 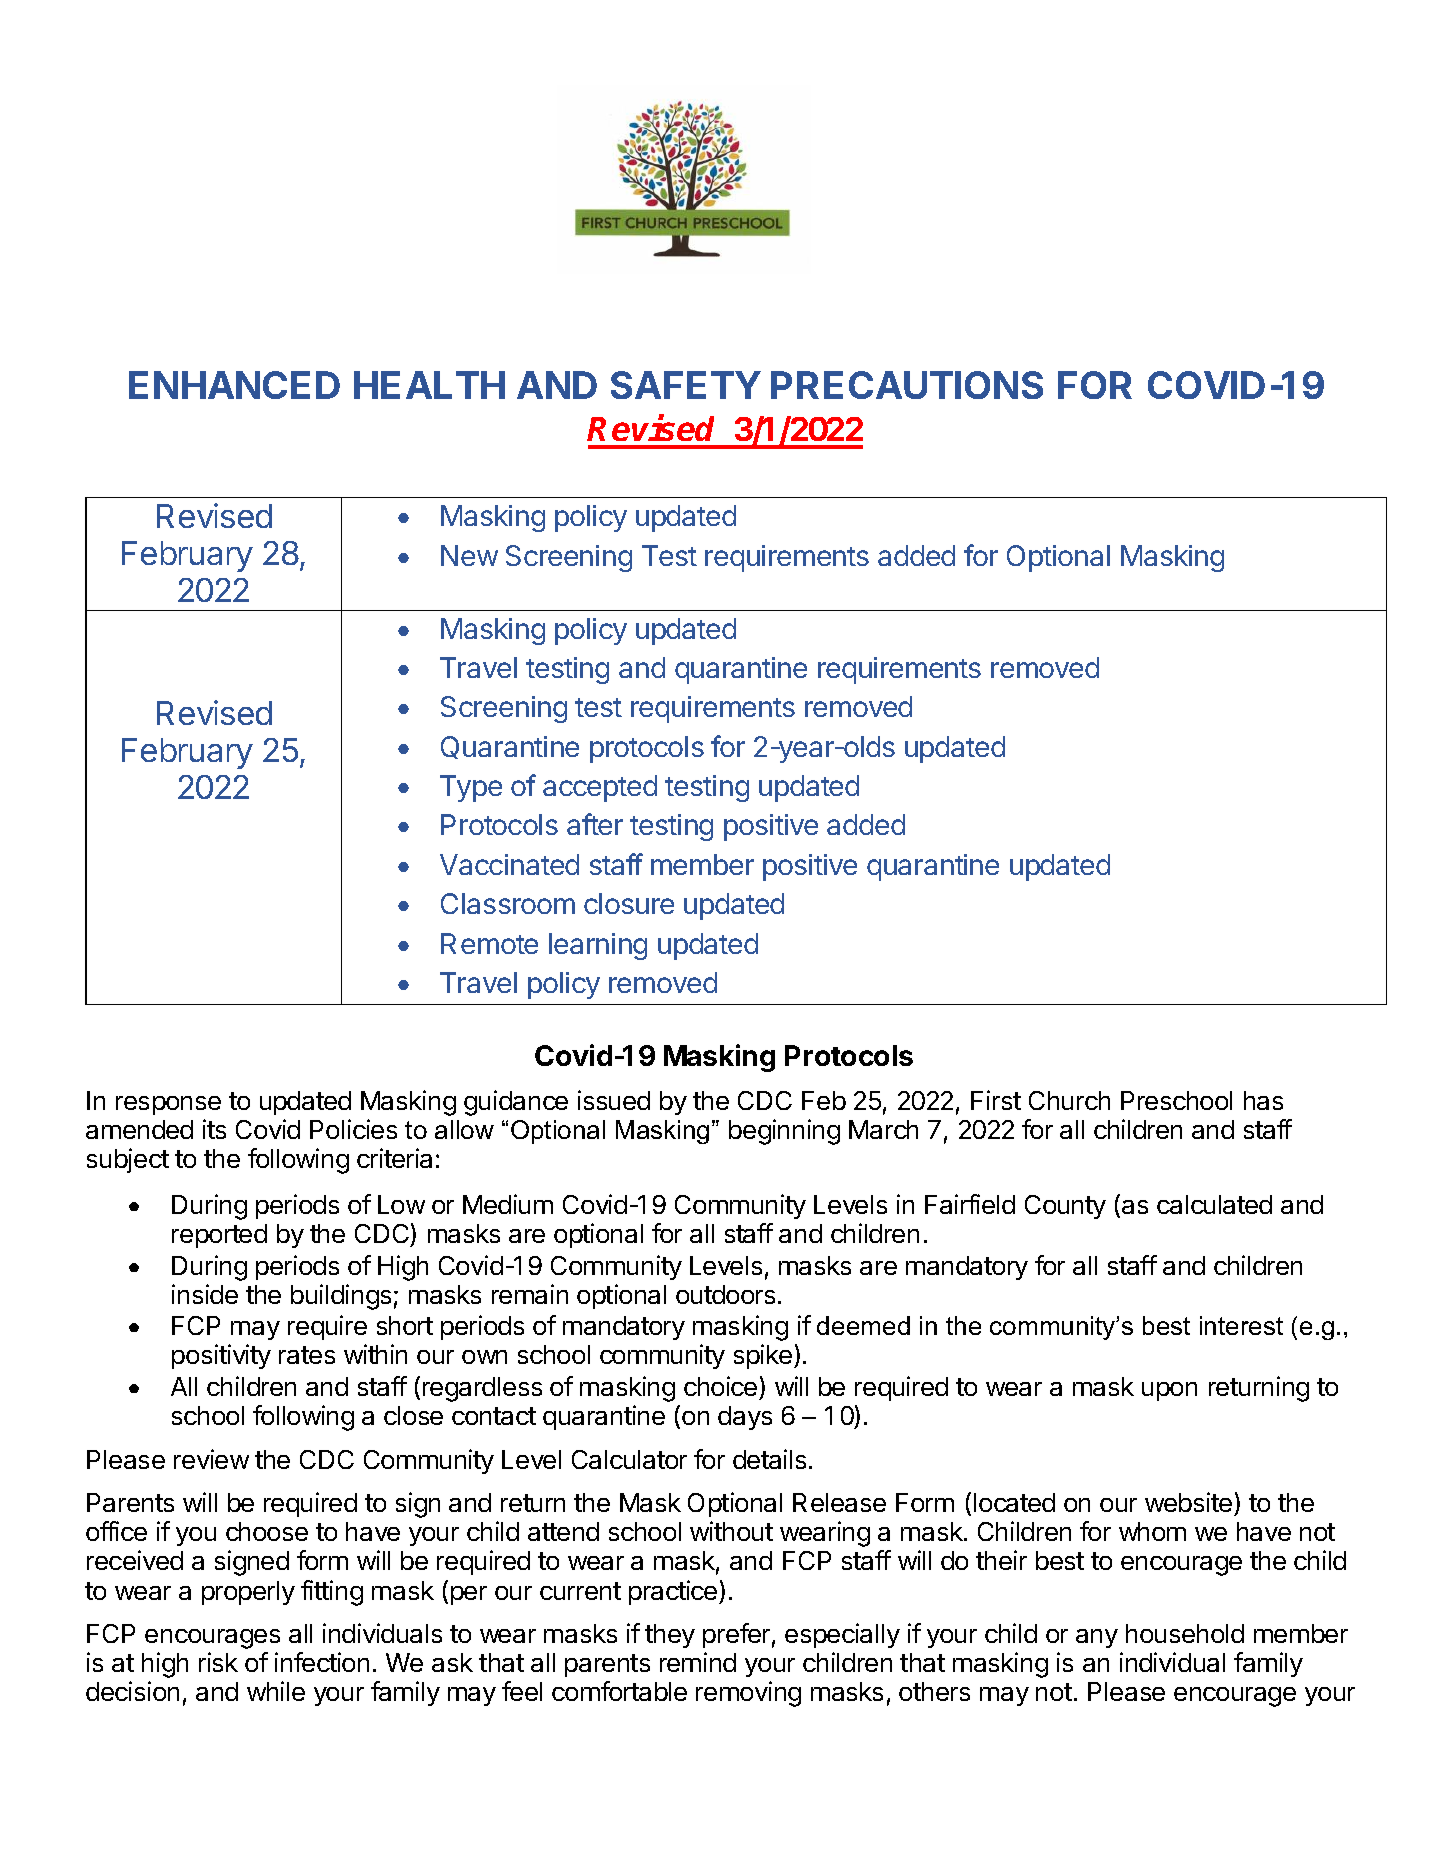 What do you see at coordinates (471, 788) in the screenshot?
I see `Type` at bounding box center [471, 788].
